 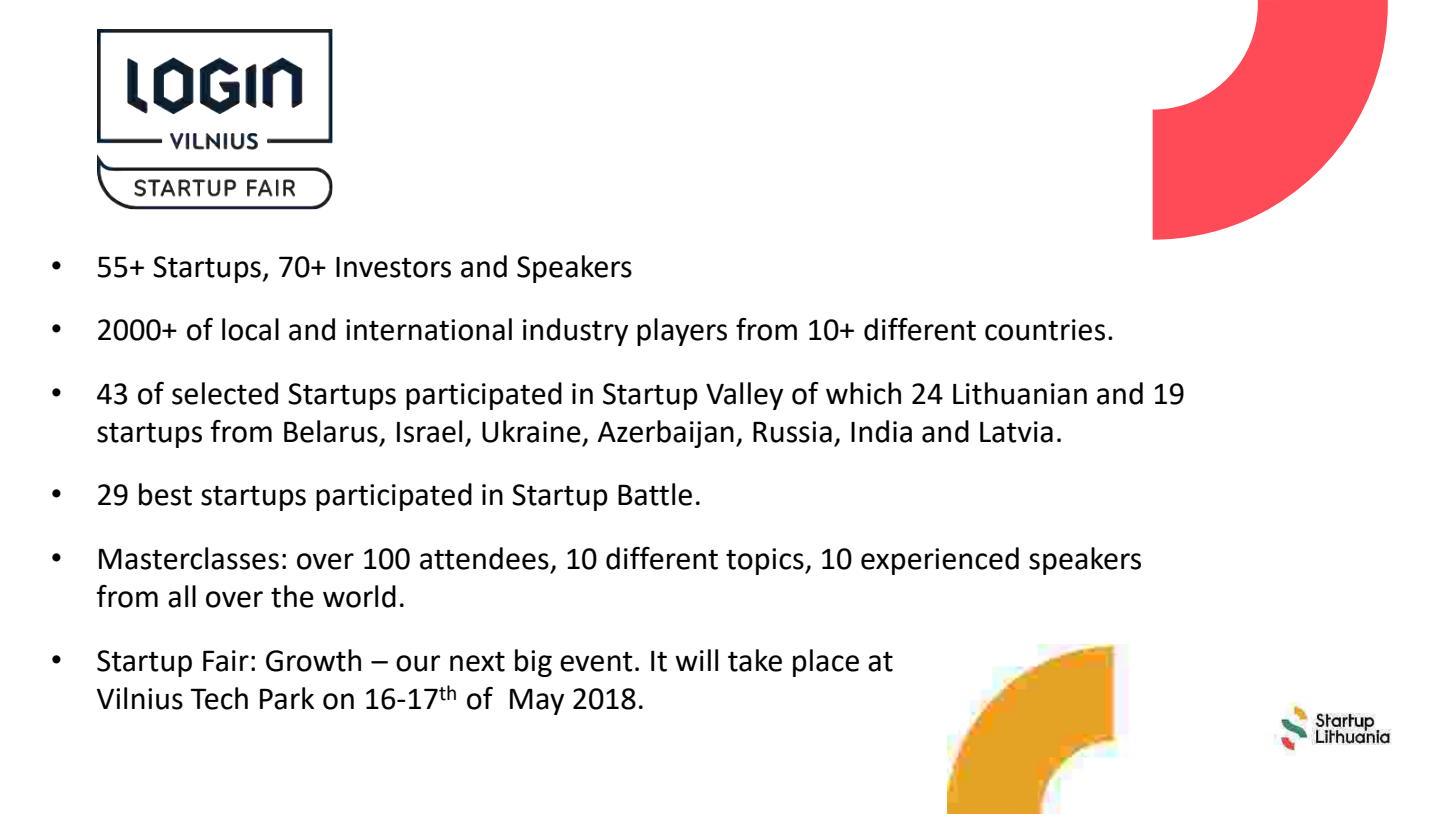 What do you see at coordinates (826, 663) in the screenshot?
I see `place` at bounding box center [826, 663].
